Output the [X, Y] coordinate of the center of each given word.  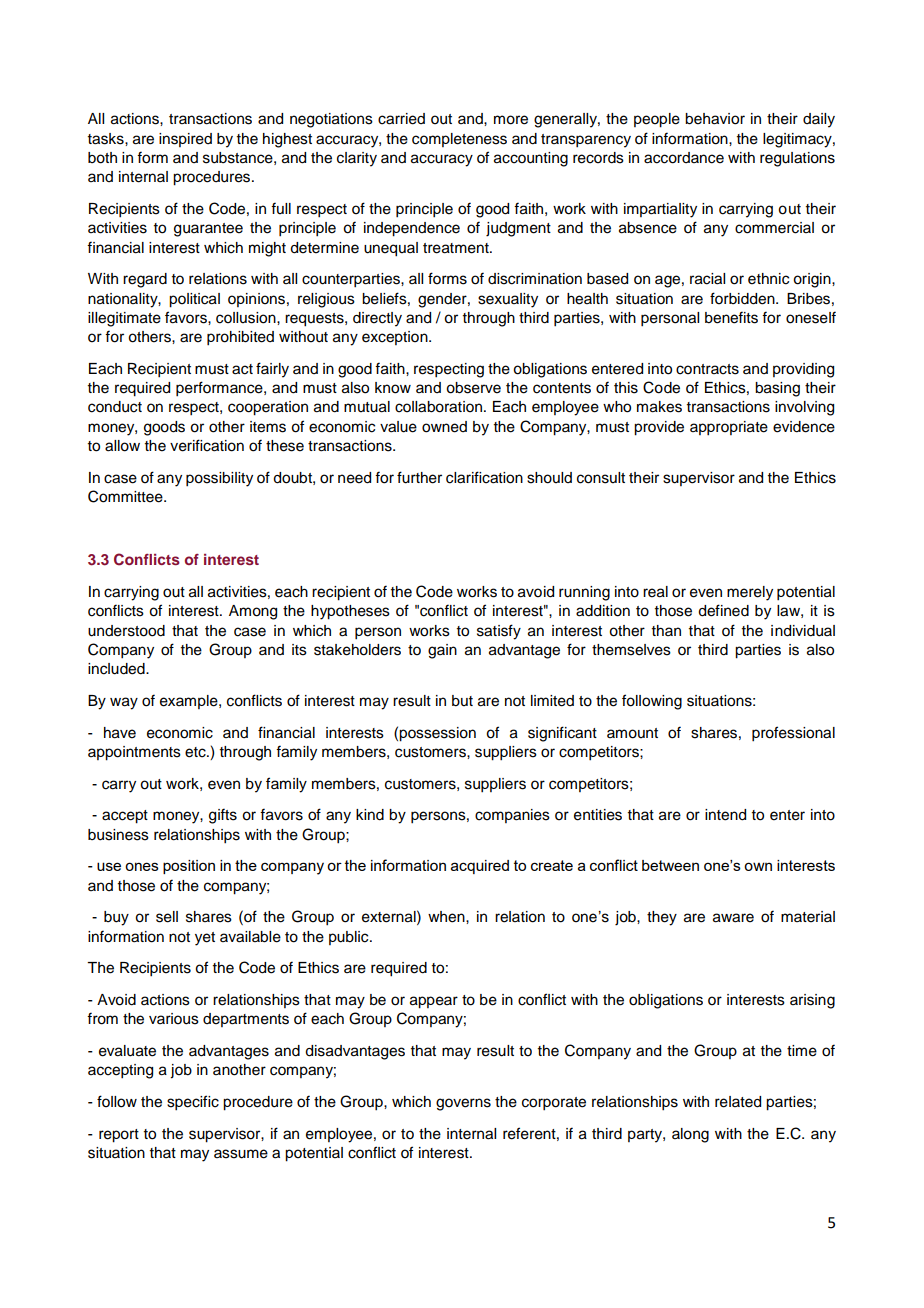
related [738, 1102]
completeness [459, 140]
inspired [185, 140]
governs [463, 1104]
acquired [480, 867]
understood [126, 631]
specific [193, 1103]
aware [733, 918]
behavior [715, 119]
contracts [707, 369]
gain [442, 651]
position [189, 867]
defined [723, 610]
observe [473, 388]
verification [207, 445]
